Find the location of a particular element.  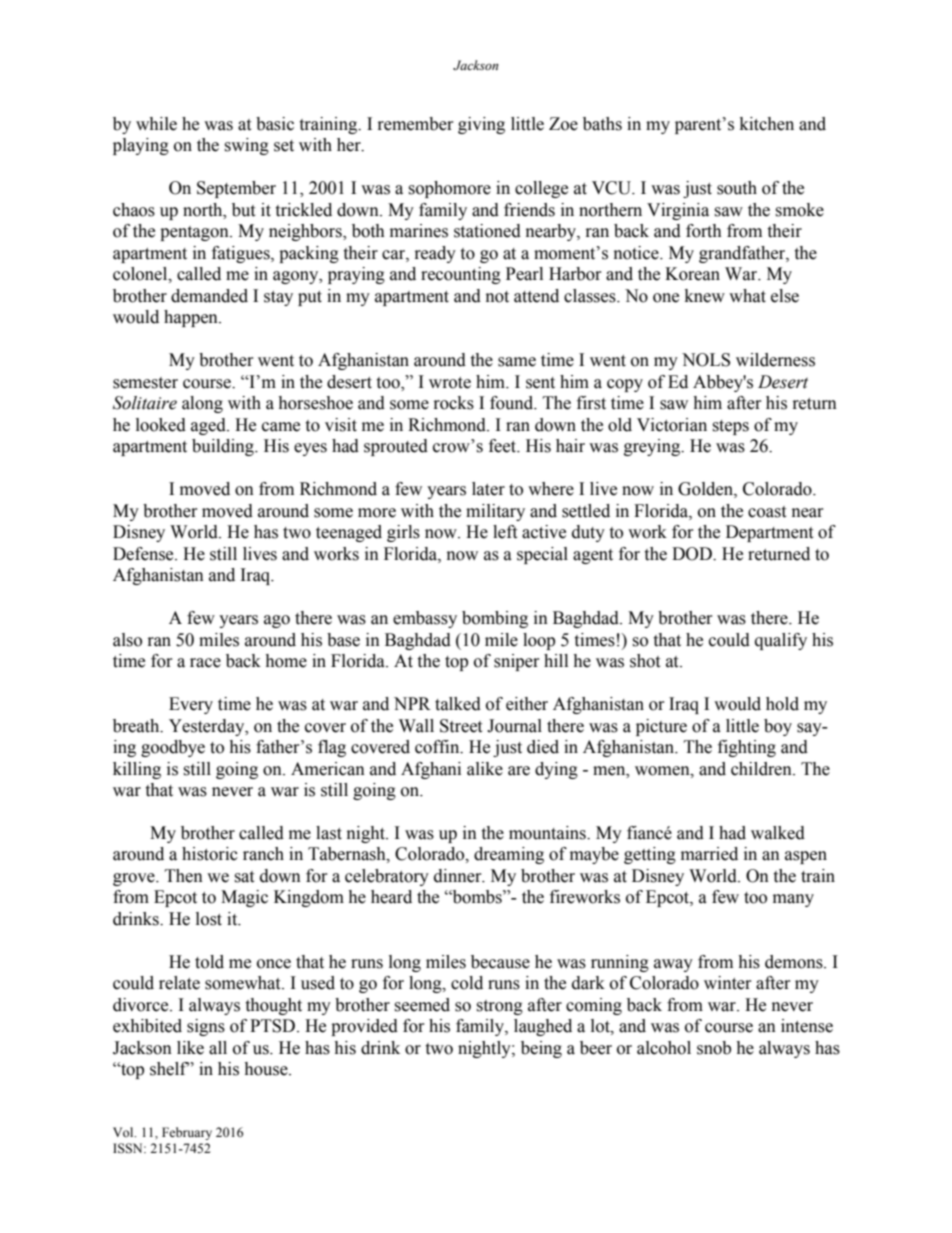

dinner is located at coordinates (459, 876).
